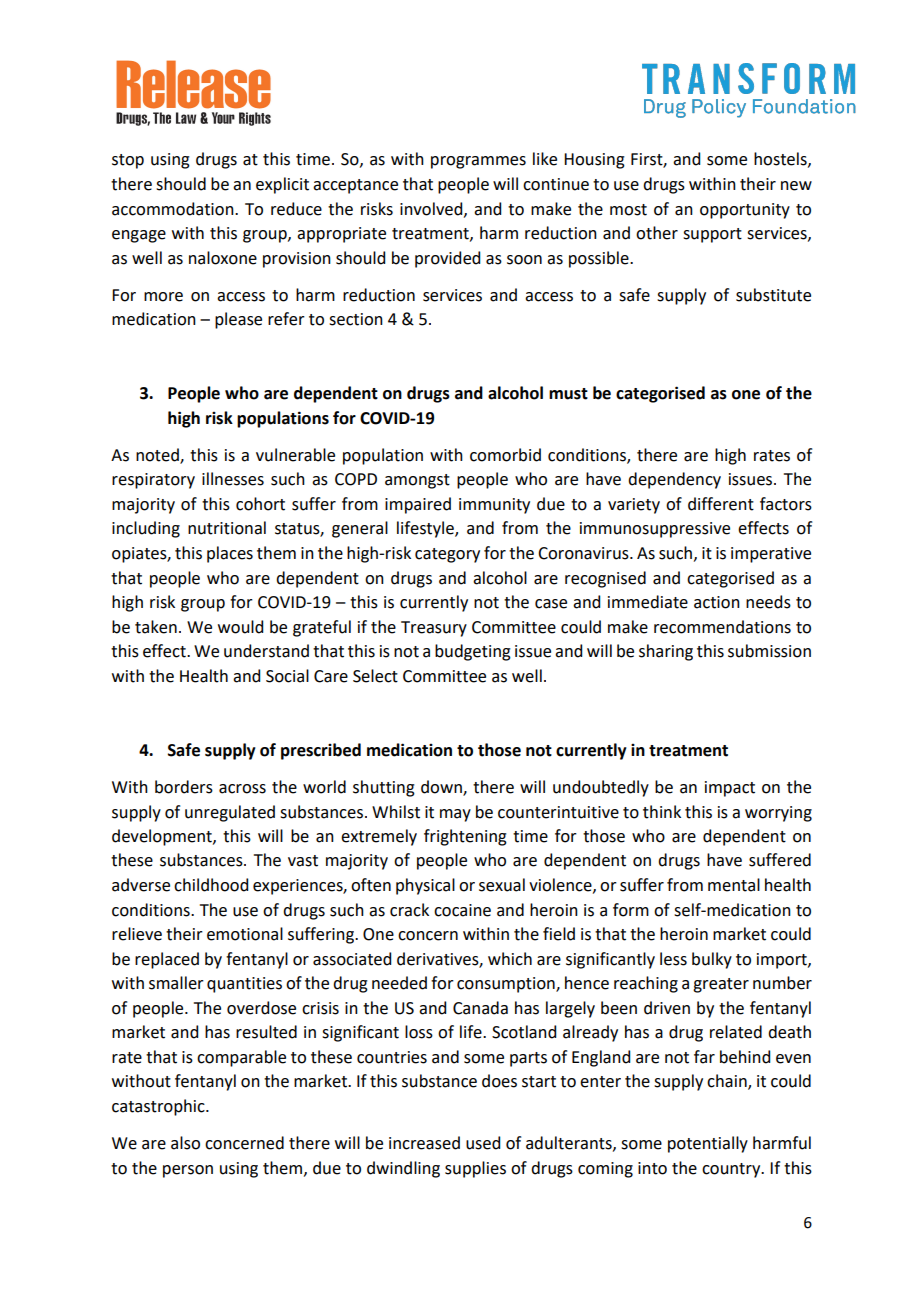 This screenshot has height=1308, width=924. I want to click on programmes, so click(478, 162).
